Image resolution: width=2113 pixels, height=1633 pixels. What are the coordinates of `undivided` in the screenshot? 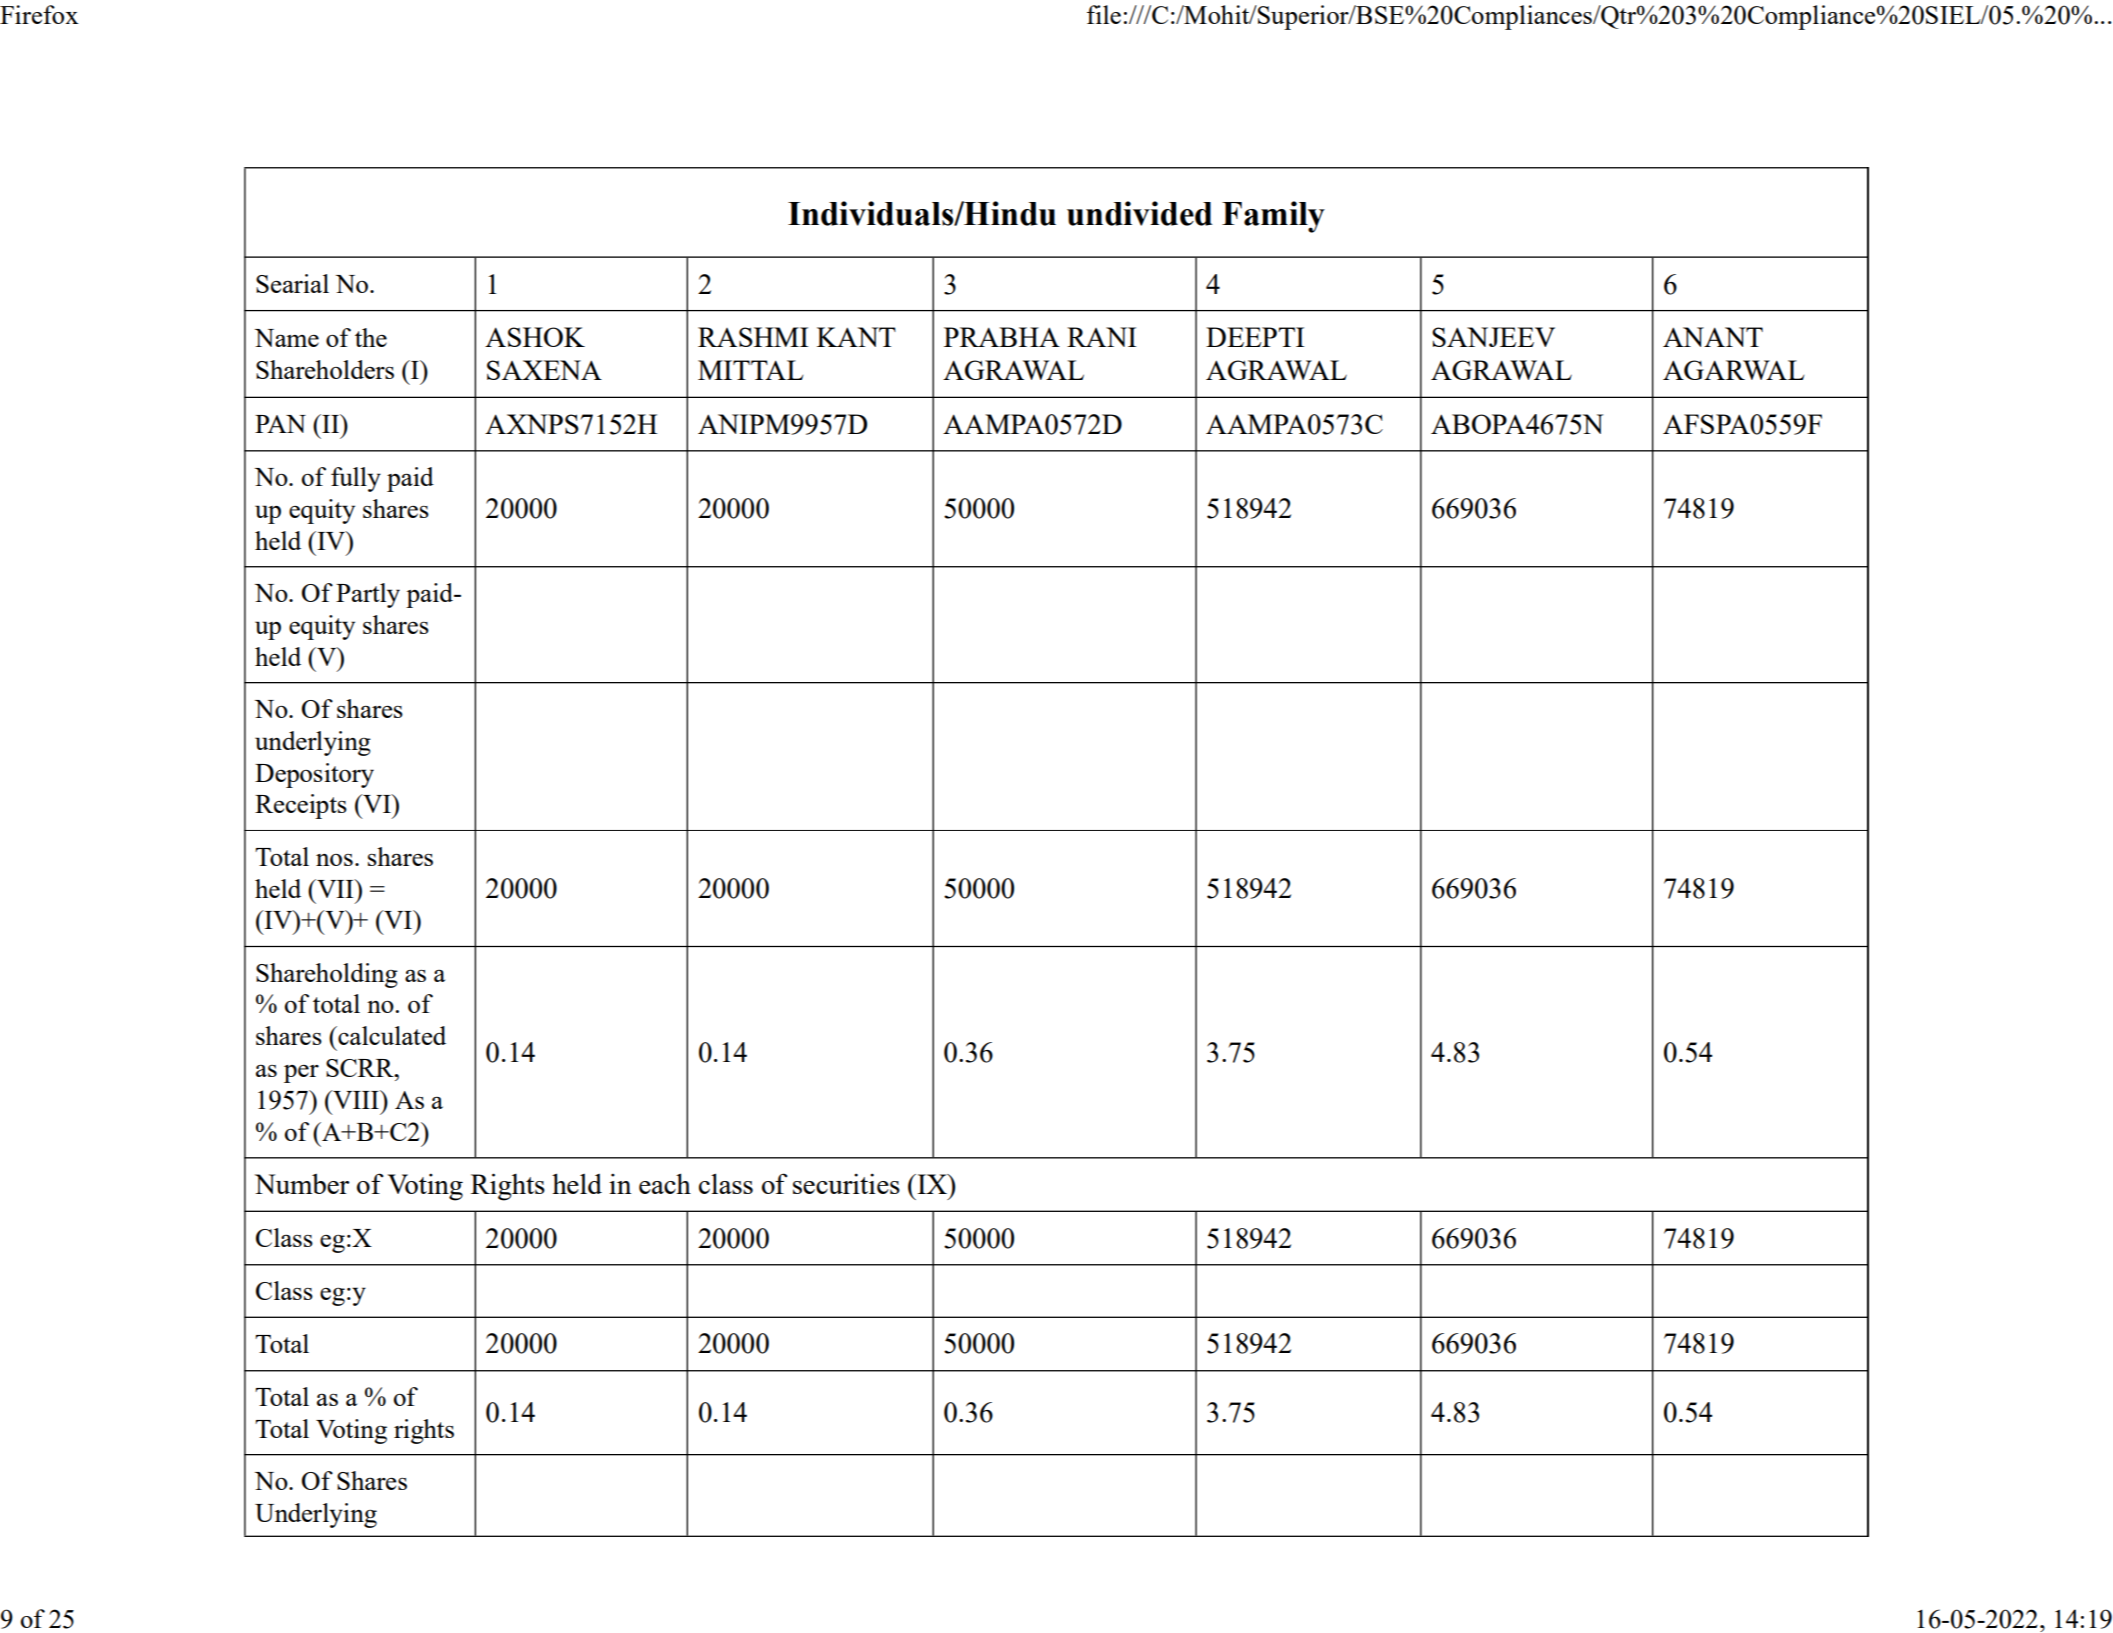 It's located at (1139, 213).
